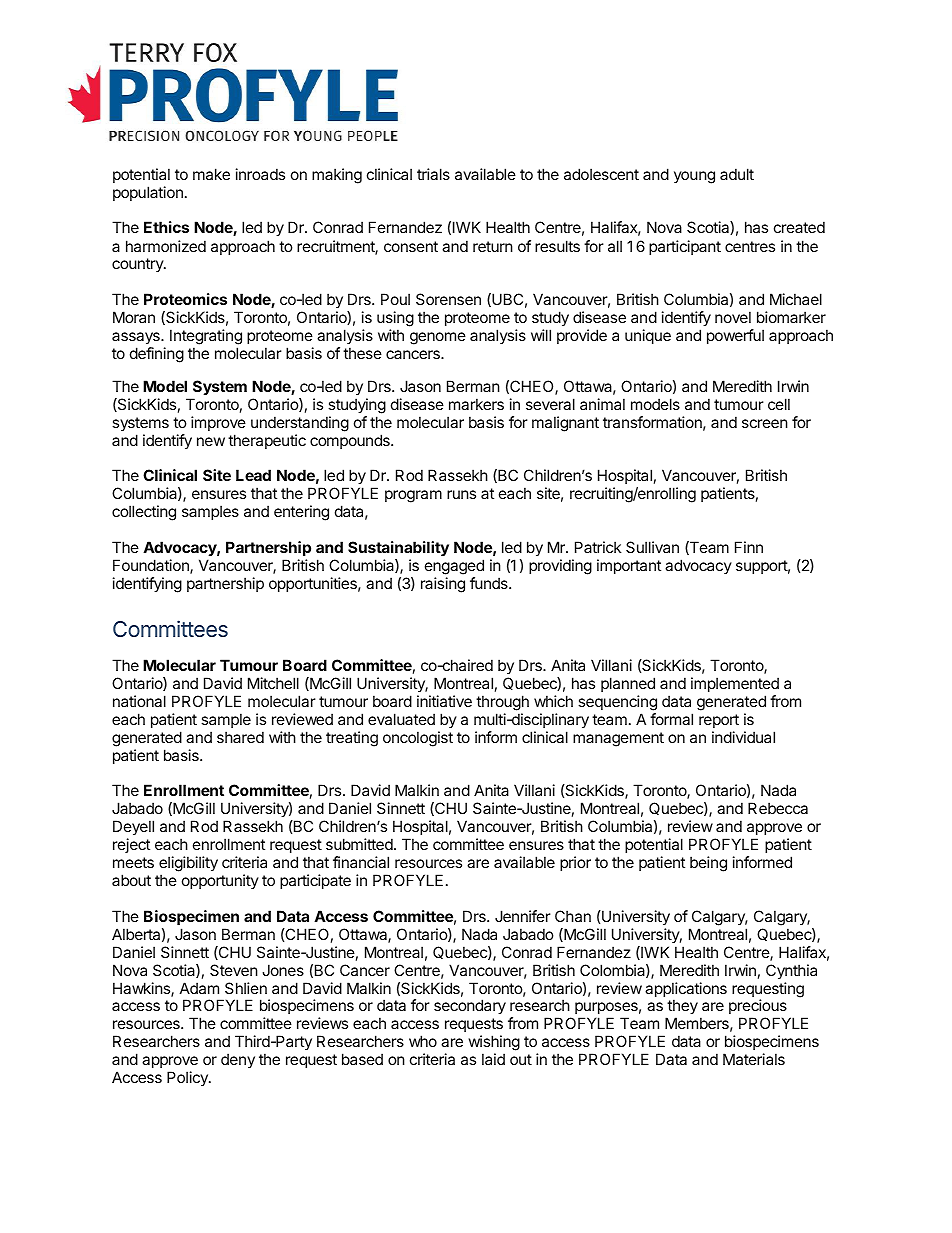 The width and height of the page is (952, 1233). I want to click on raising, so click(443, 585).
